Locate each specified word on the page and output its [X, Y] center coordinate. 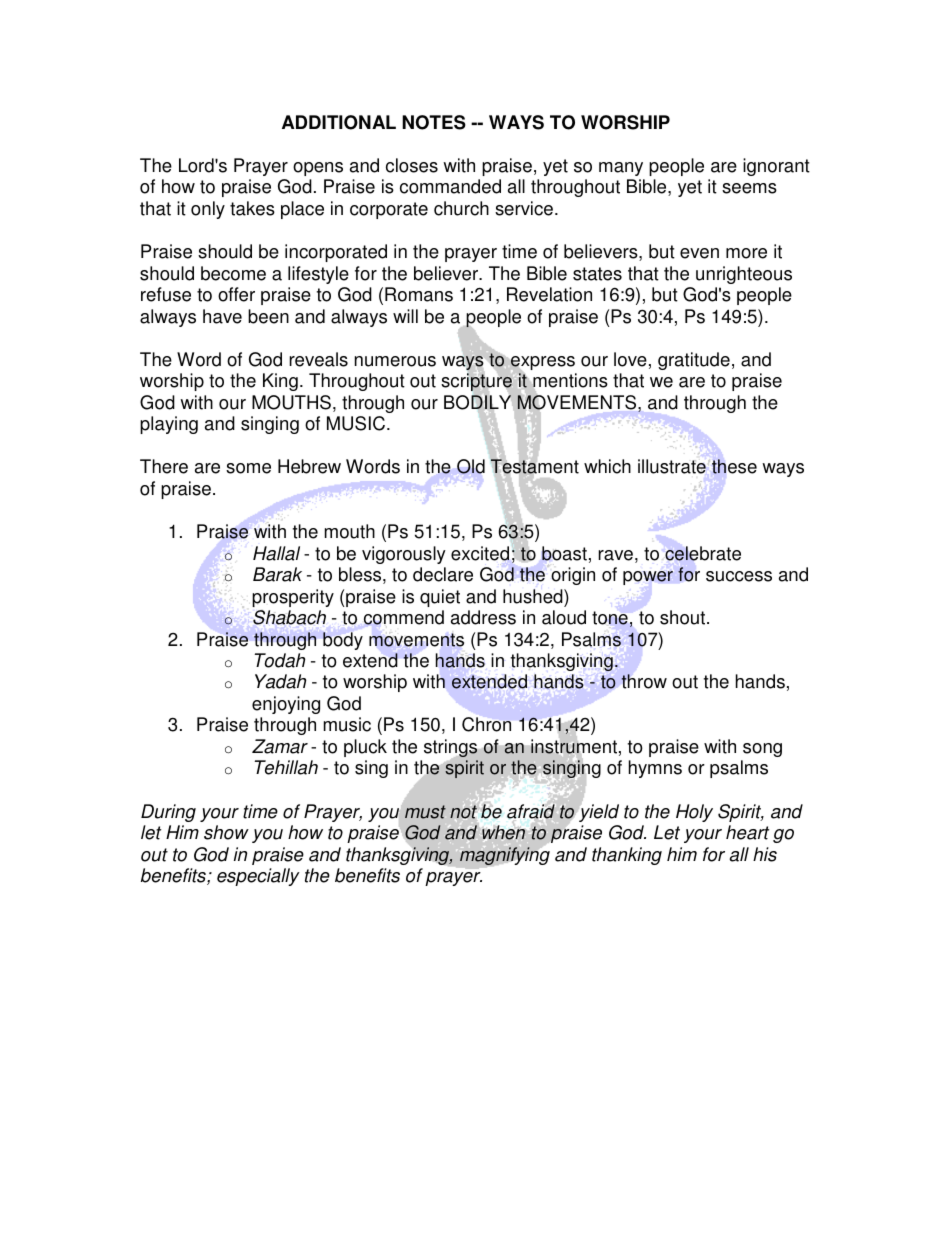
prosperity [293, 598]
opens [318, 169]
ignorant [776, 167]
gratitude [694, 361]
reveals [318, 359]
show [226, 832]
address [483, 617]
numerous [395, 361]
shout [684, 617]
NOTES [434, 122]
